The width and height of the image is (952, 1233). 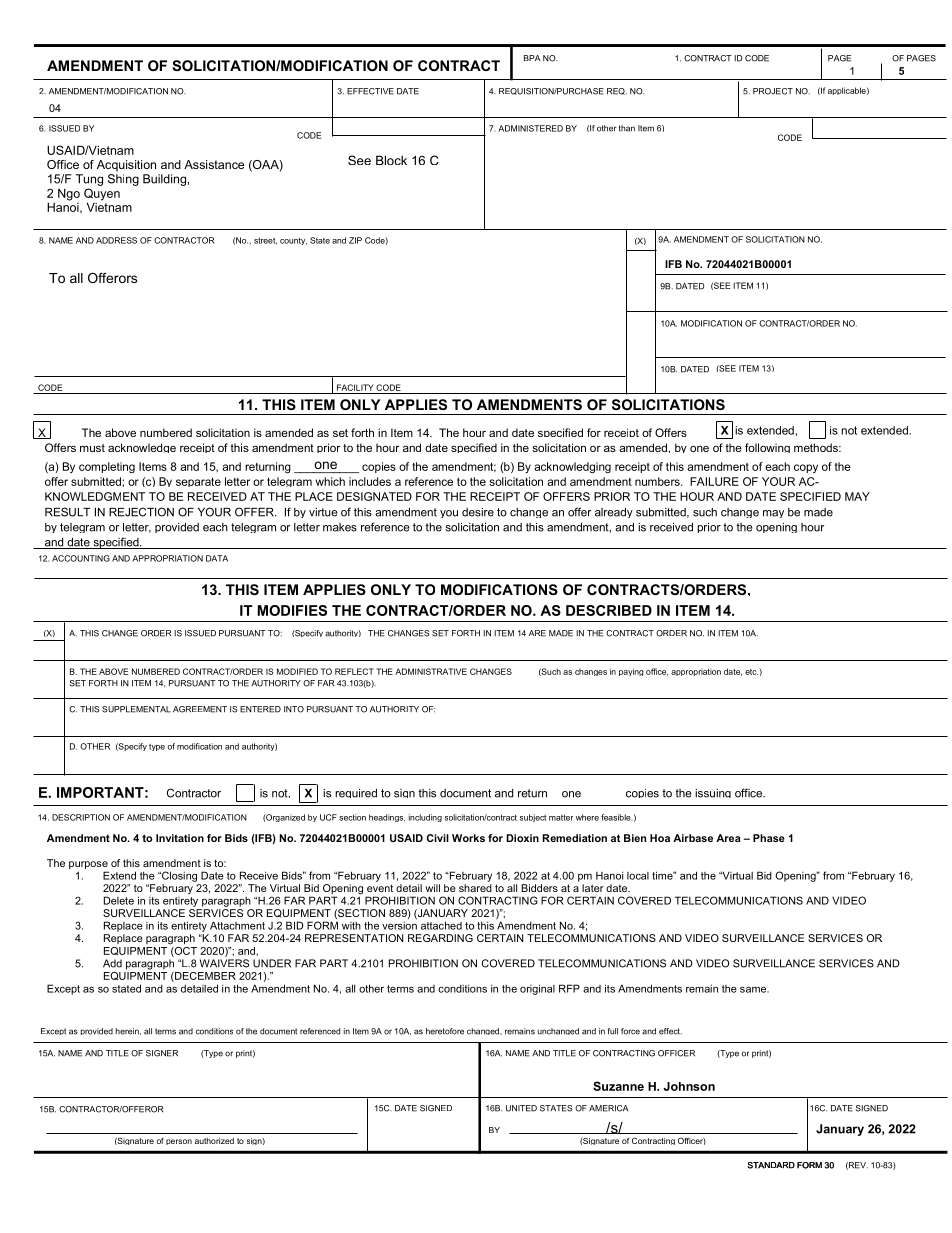 I want to click on issuing, so click(x=713, y=793).
